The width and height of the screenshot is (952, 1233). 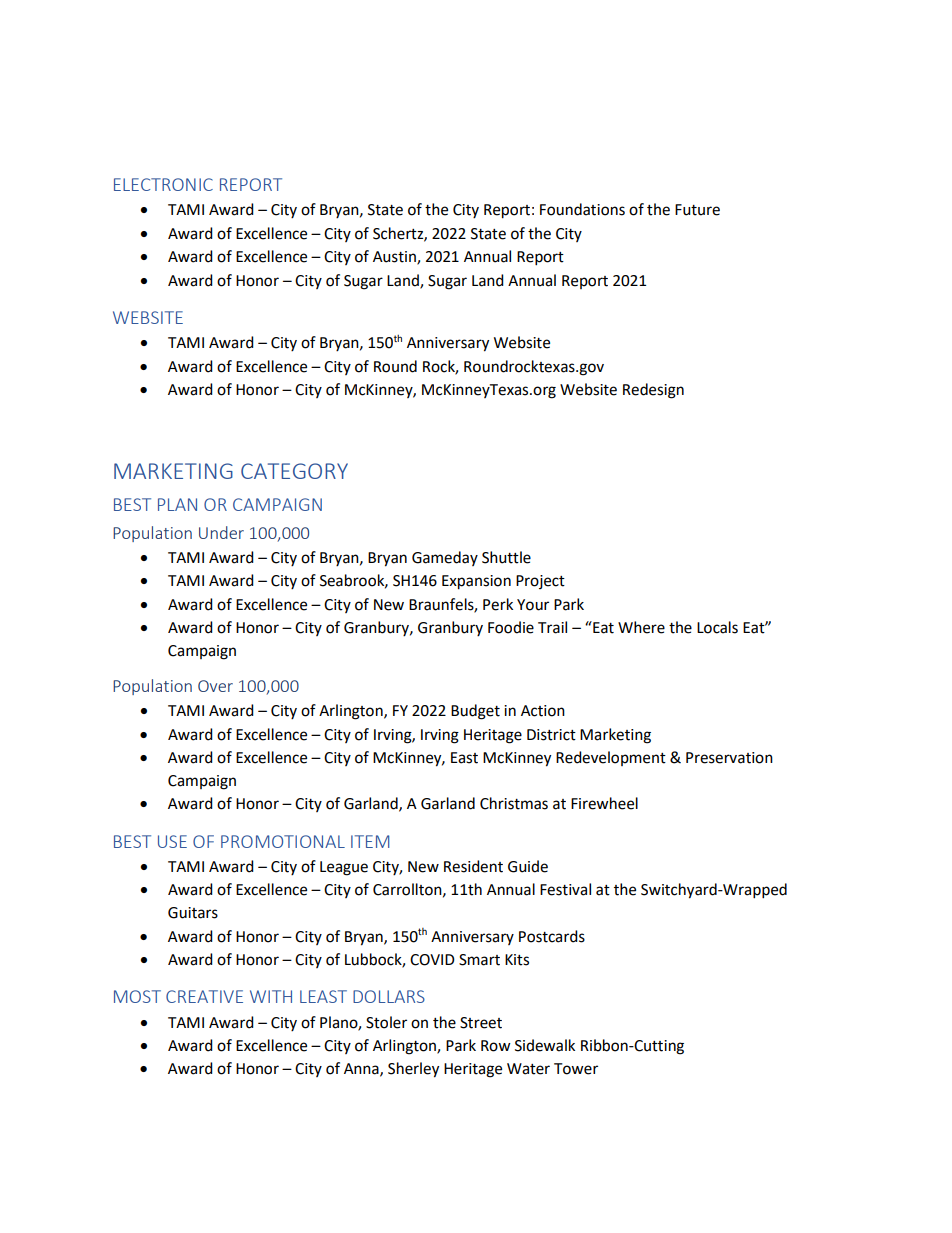 What do you see at coordinates (395, 258) in the screenshot?
I see `Austin` at bounding box center [395, 258].
